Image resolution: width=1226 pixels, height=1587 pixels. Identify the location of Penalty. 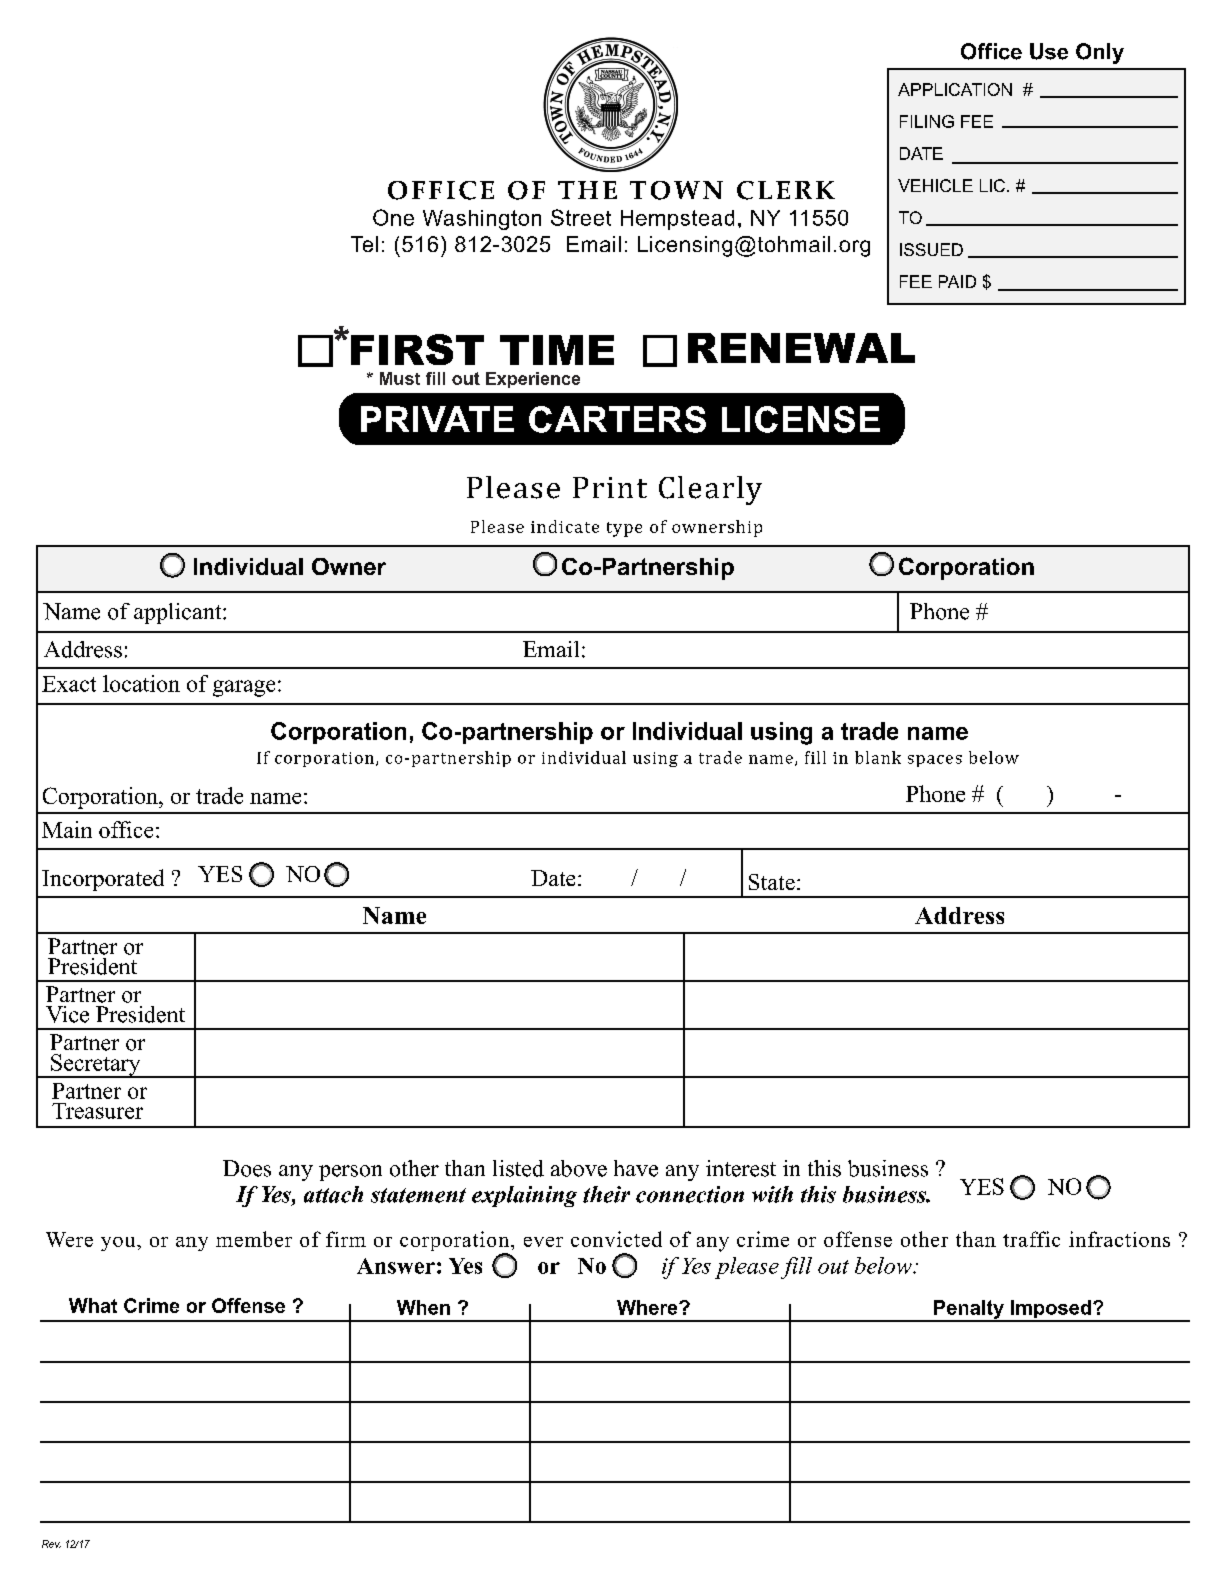
(969, 1310).
